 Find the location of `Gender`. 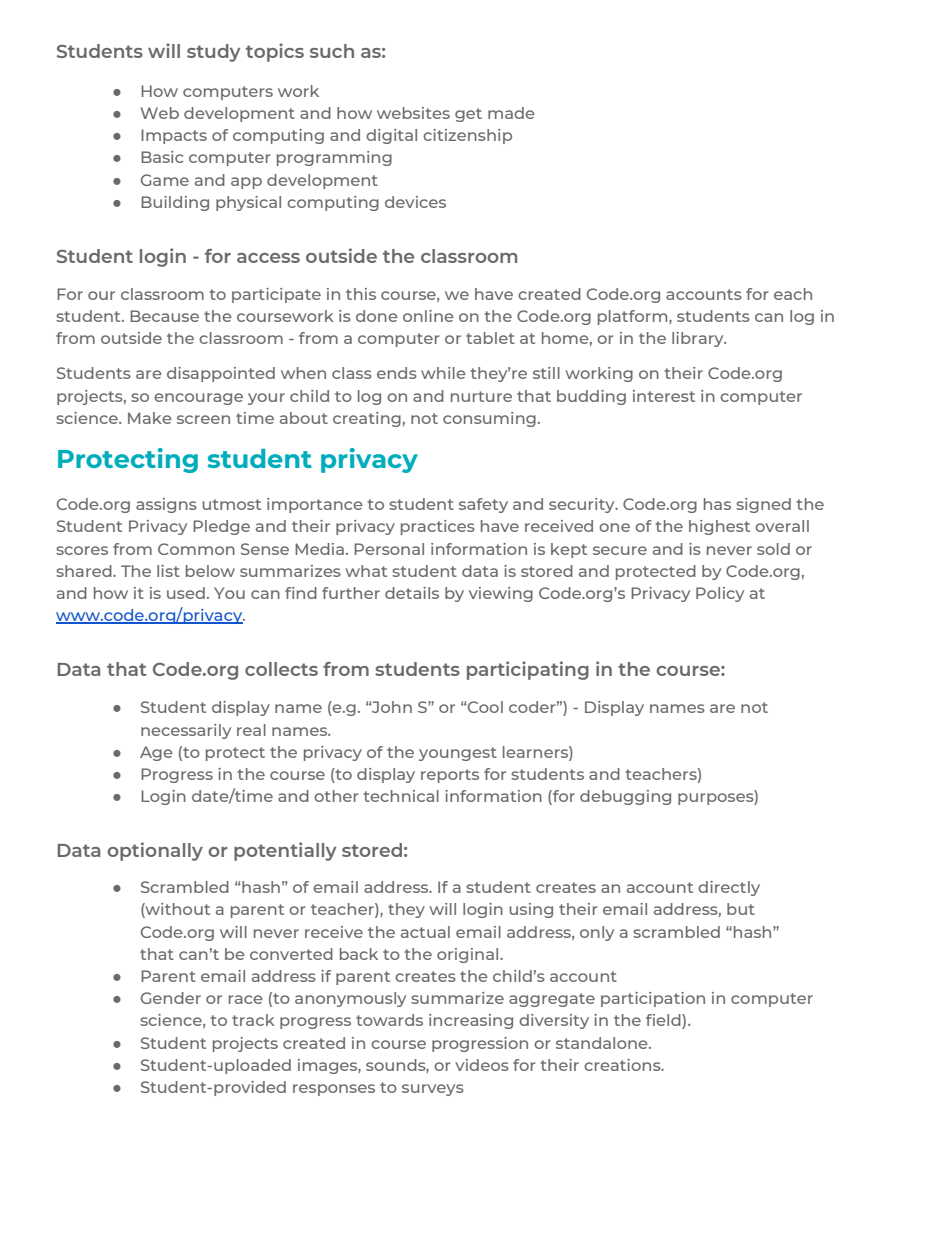

Gender is located at coordinates (171, 998).
